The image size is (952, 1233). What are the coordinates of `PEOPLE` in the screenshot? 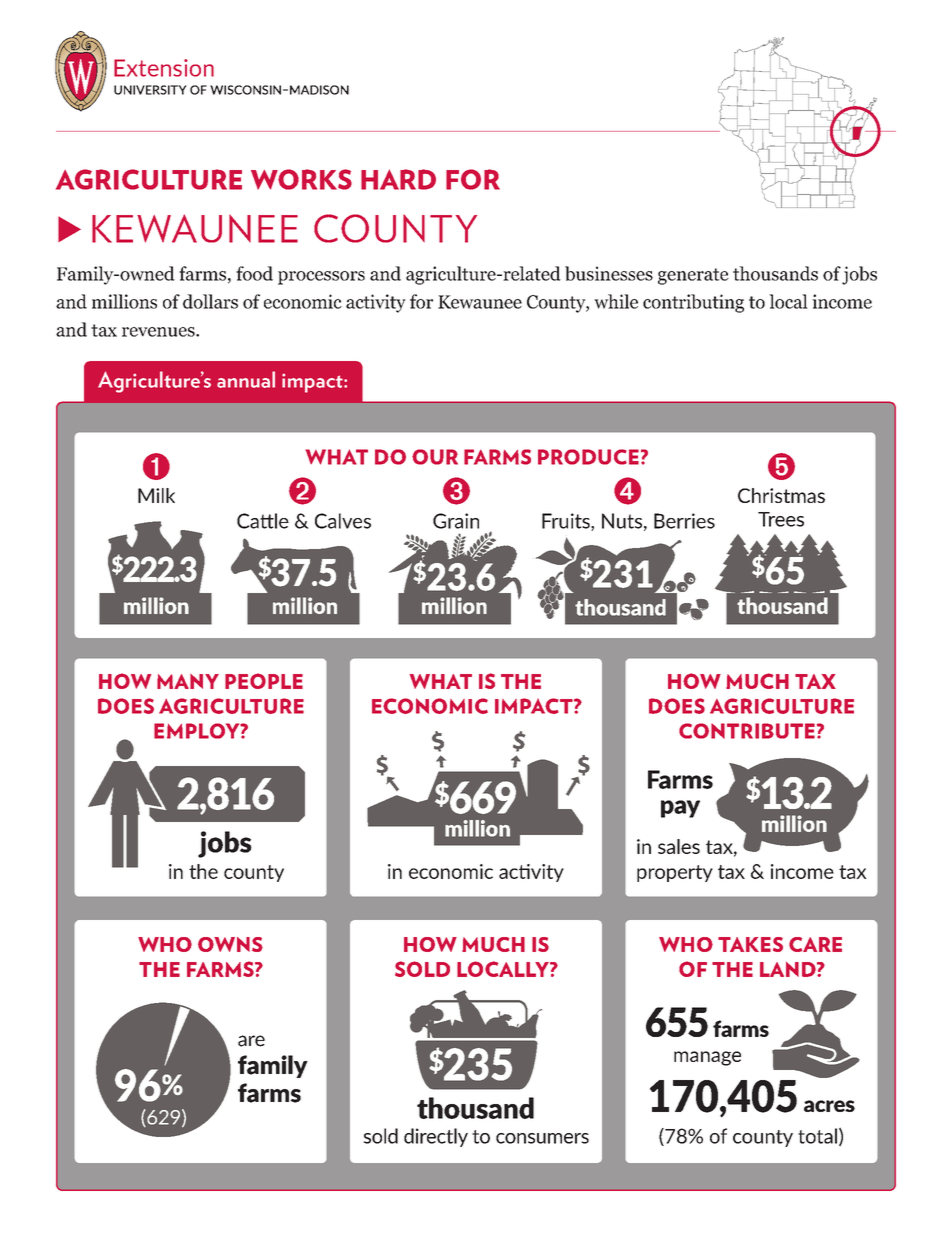 It's located at (264, 681).
